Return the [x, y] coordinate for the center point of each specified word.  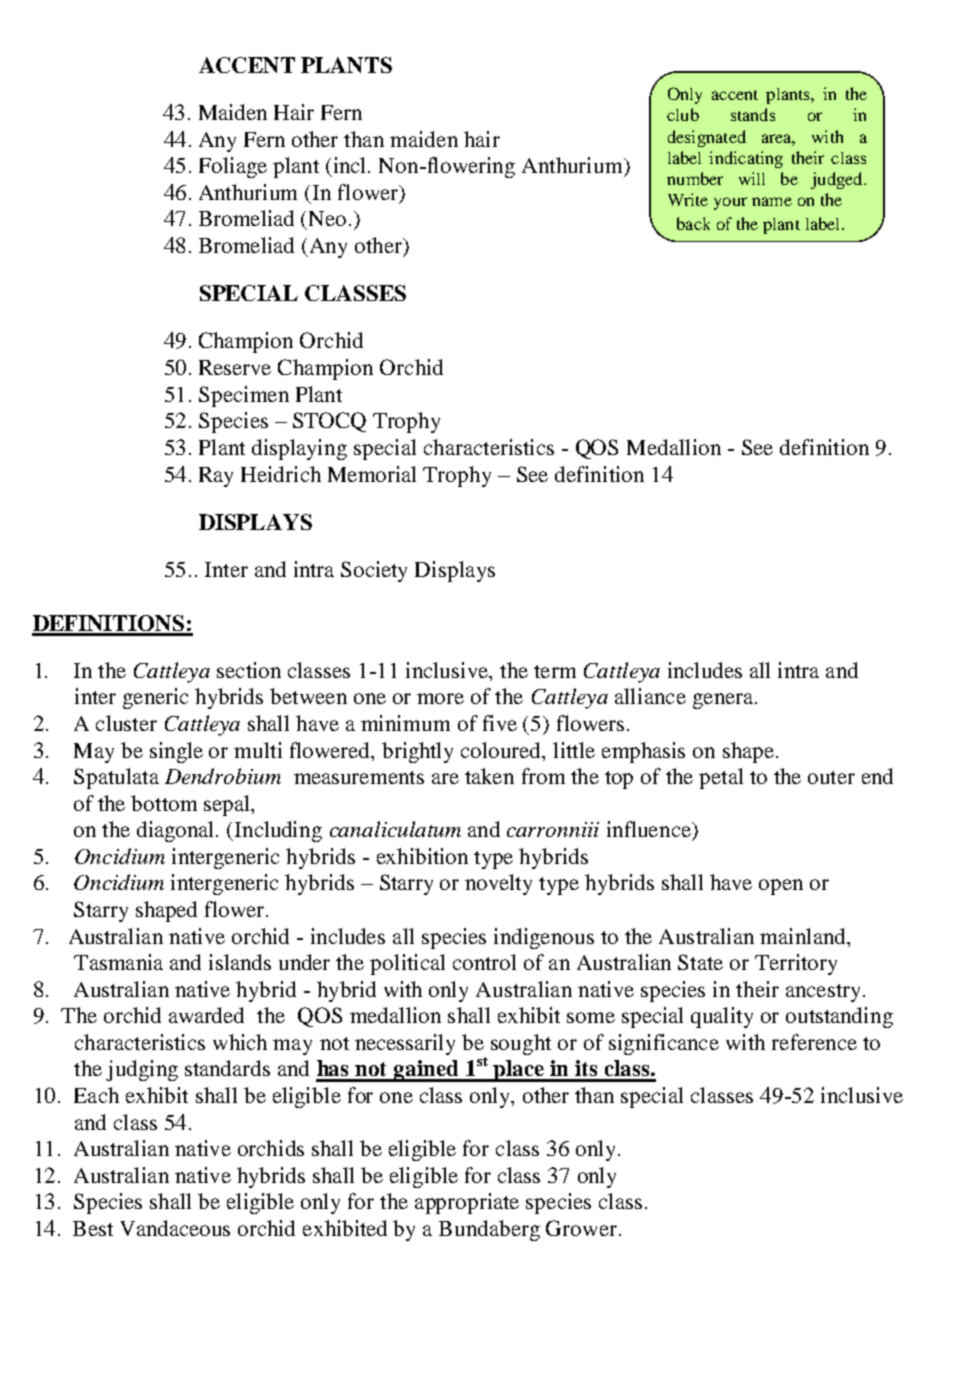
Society [374, 571]
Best [93, 1228]
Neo [327, 218]
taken [489, 776]
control [484, 962]
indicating [746, 159]
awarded [206, 1015]
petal [721, 778]
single [176, 752]
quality [722, 1017]
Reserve [235, 367]
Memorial [372, 474]
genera [724, 701]
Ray [216, 477]
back [693, 223]
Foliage [233, 167]
